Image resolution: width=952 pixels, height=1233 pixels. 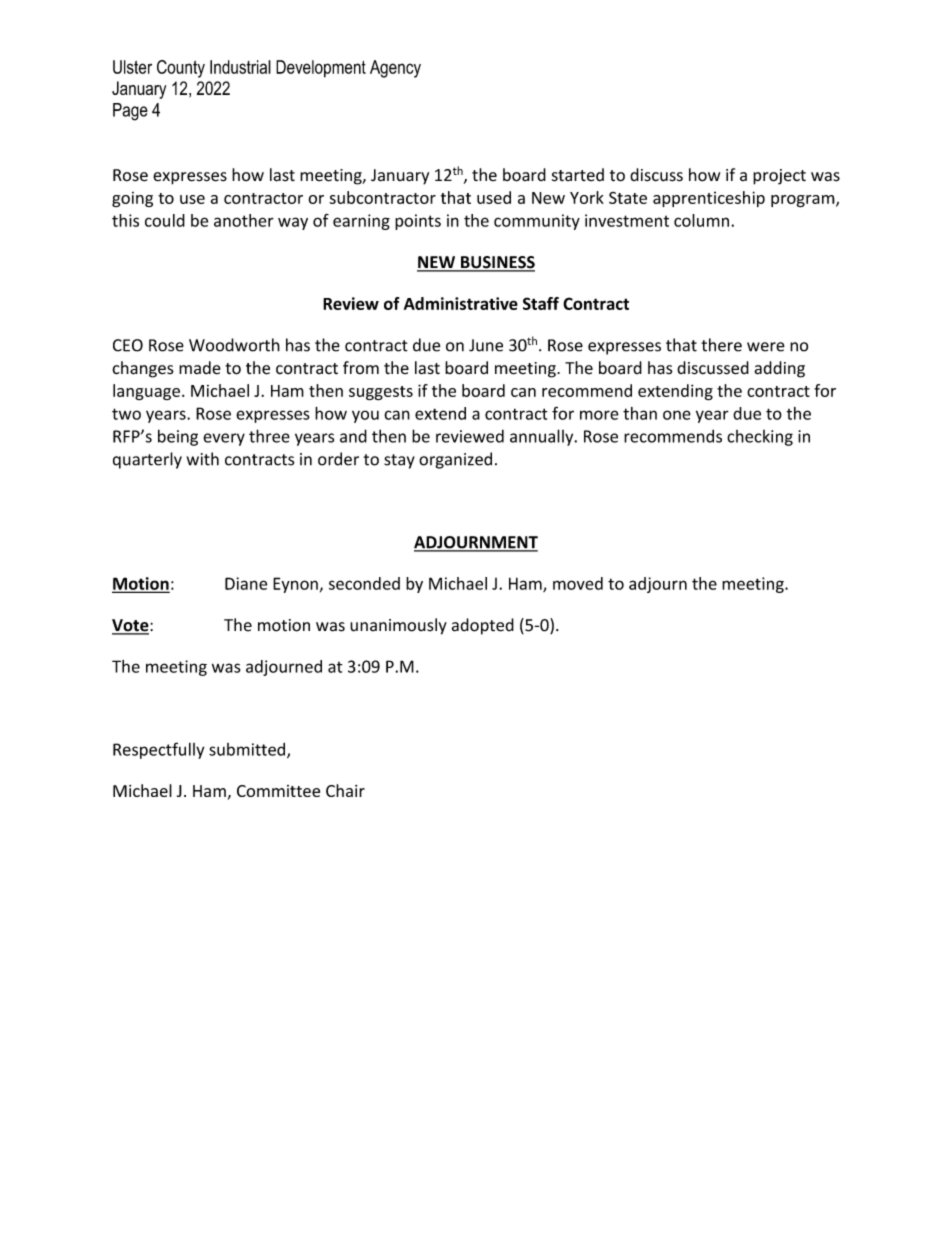 I want to click on one, so click(x=677, y=415).
